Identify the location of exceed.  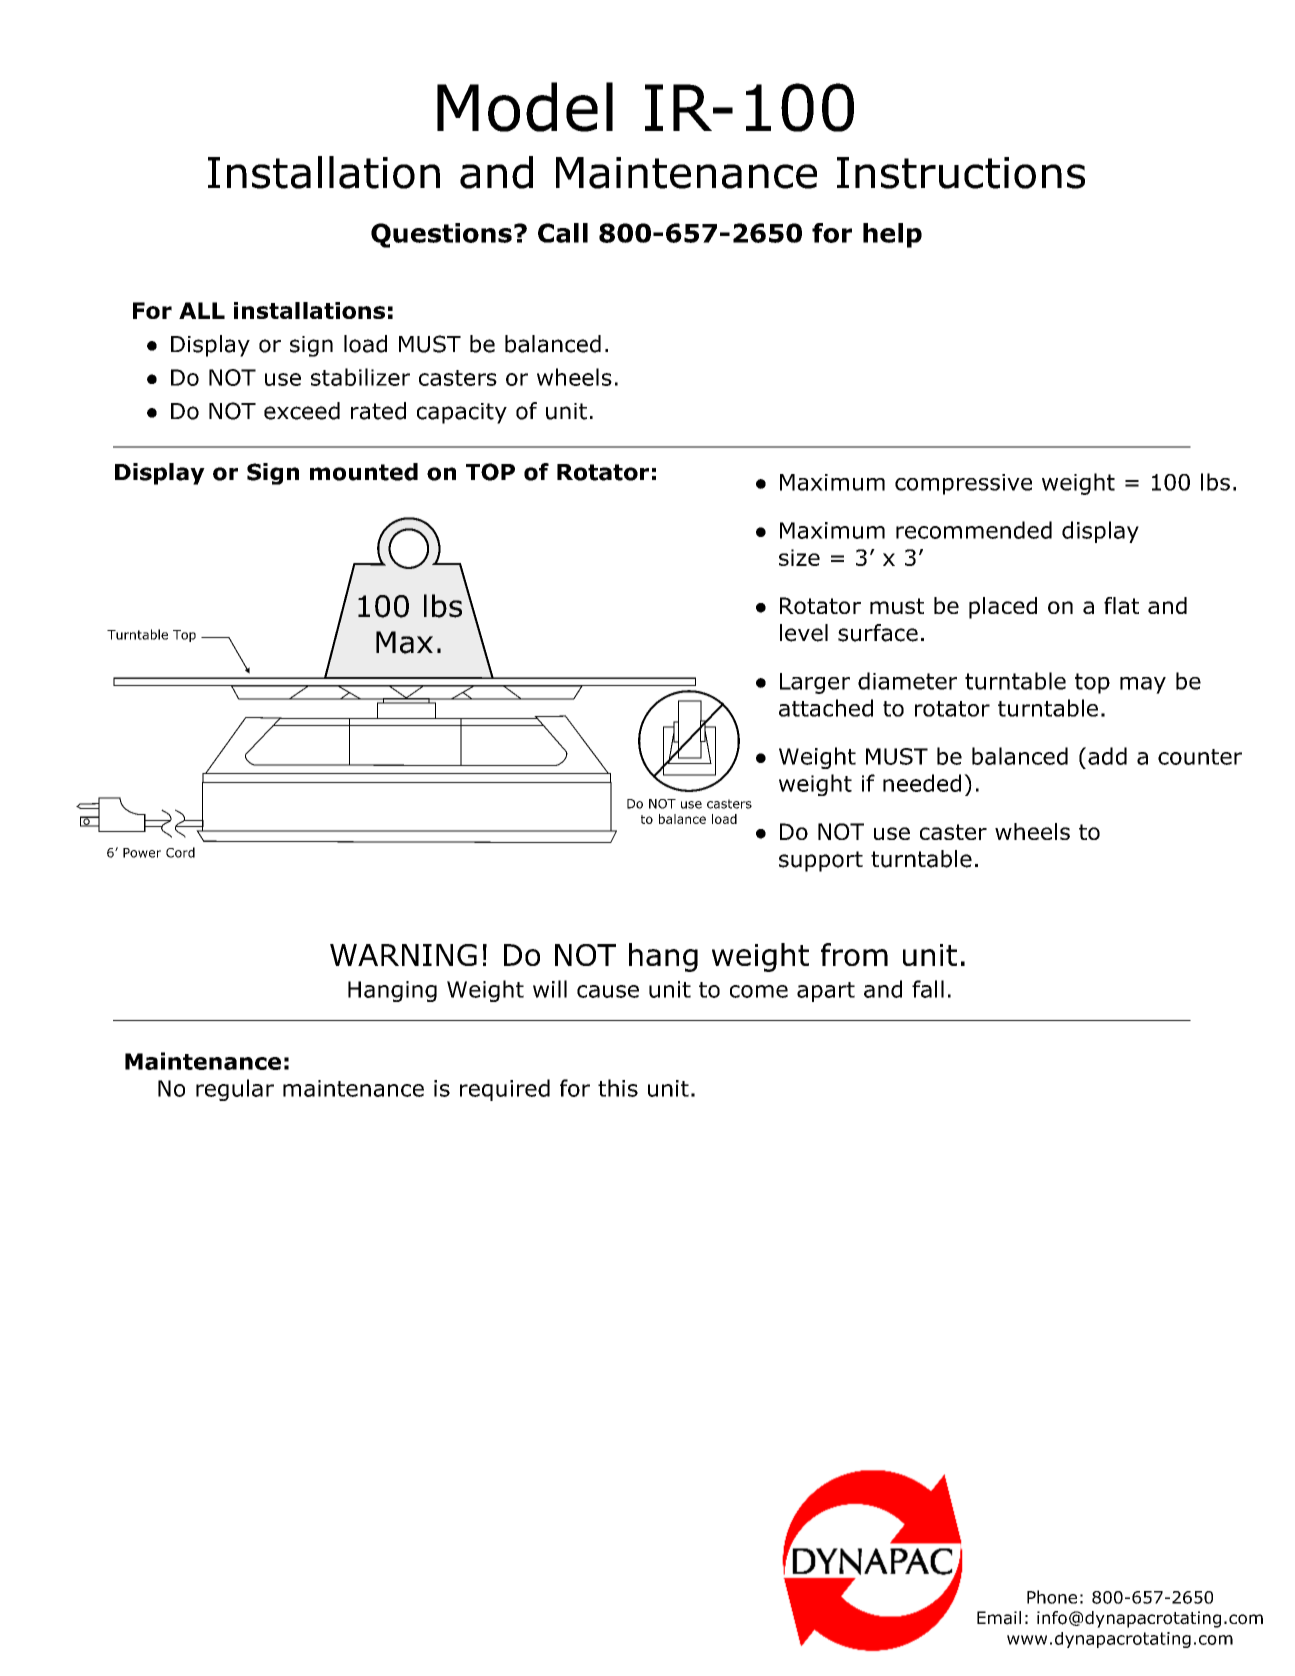
(302, 411).
